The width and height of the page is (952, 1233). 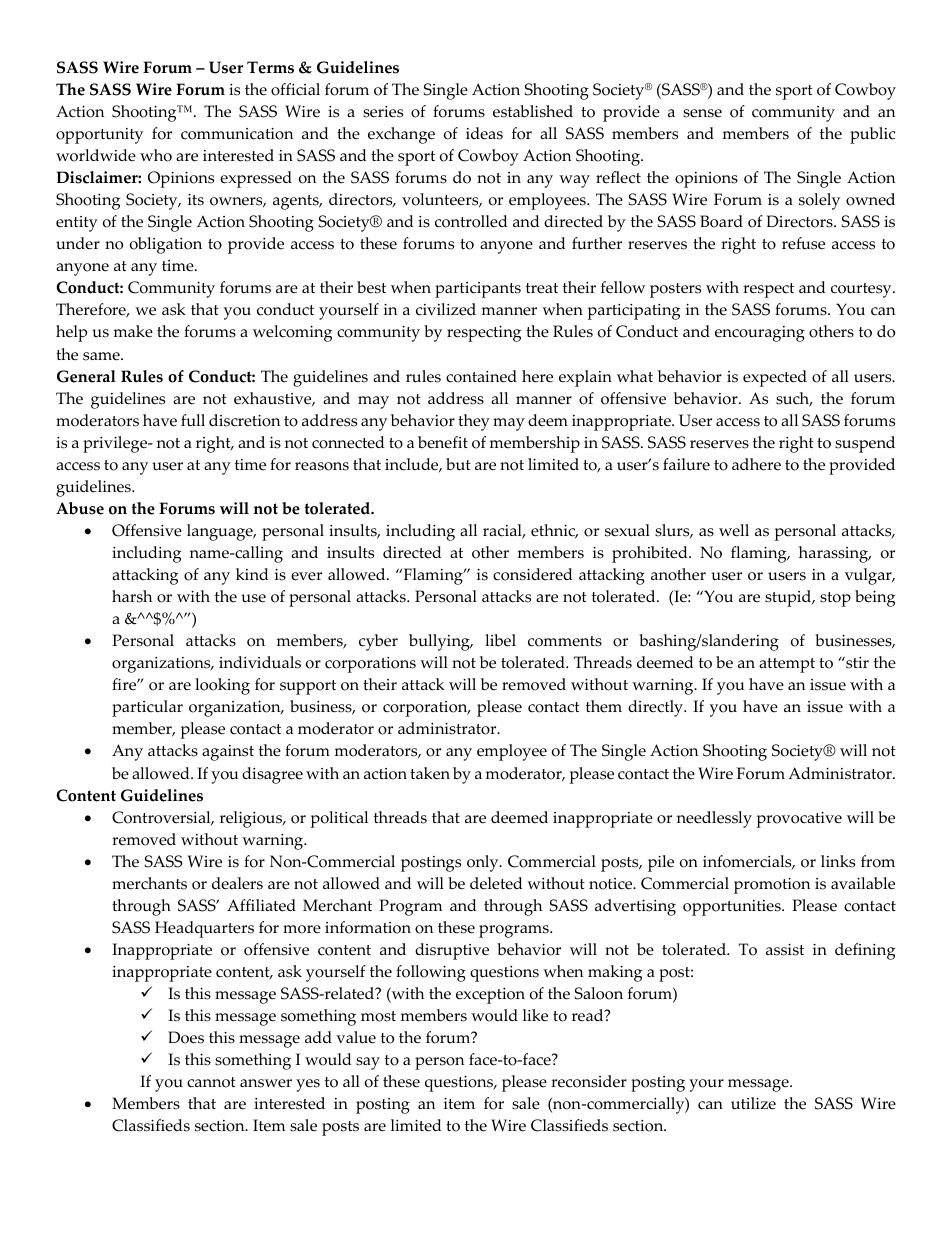 What do you see at coordinates (132, 596) in the page?
I see `harsh` at bounding box center [132, 596].
